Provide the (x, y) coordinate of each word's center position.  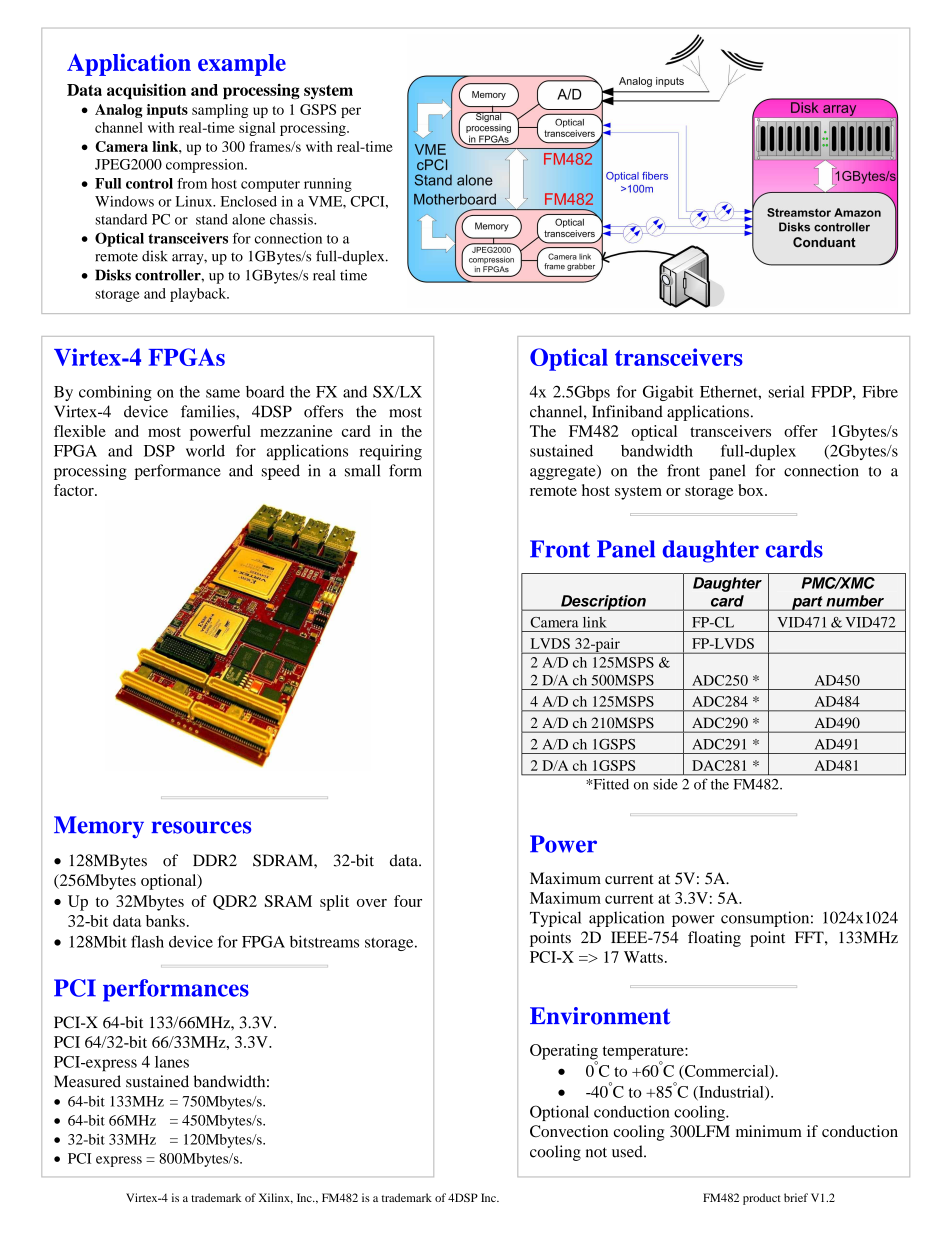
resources (201, 827)
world (205, 450)
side (665, 784)
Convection (569, 1131)
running (328, 185)
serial (787, 391)
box (752, 490)
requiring (391, 452)
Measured (87, 1081)
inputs (167, 111)
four (408, 901)
